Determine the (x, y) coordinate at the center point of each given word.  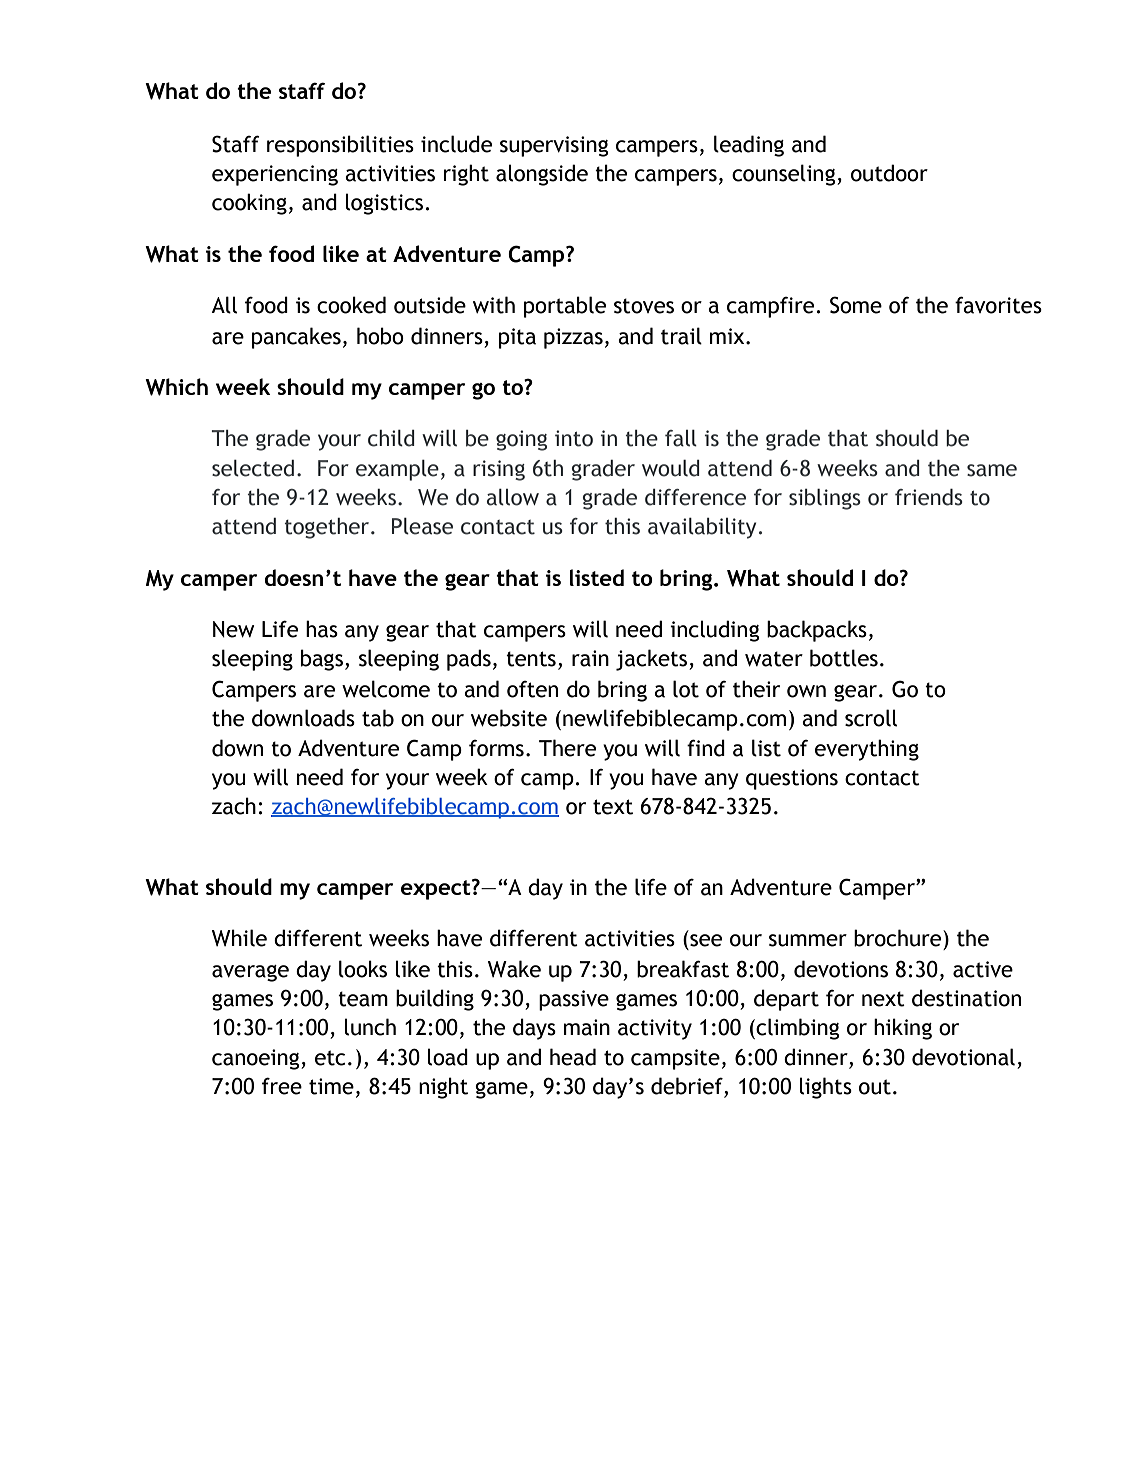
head (573, 1057)
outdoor (889, 173)
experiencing (275, 175)
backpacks (817, 631)
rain (590, 658)
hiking (903, 1029)
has (322, 629)
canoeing (257, 1059)
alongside (542, 175)
